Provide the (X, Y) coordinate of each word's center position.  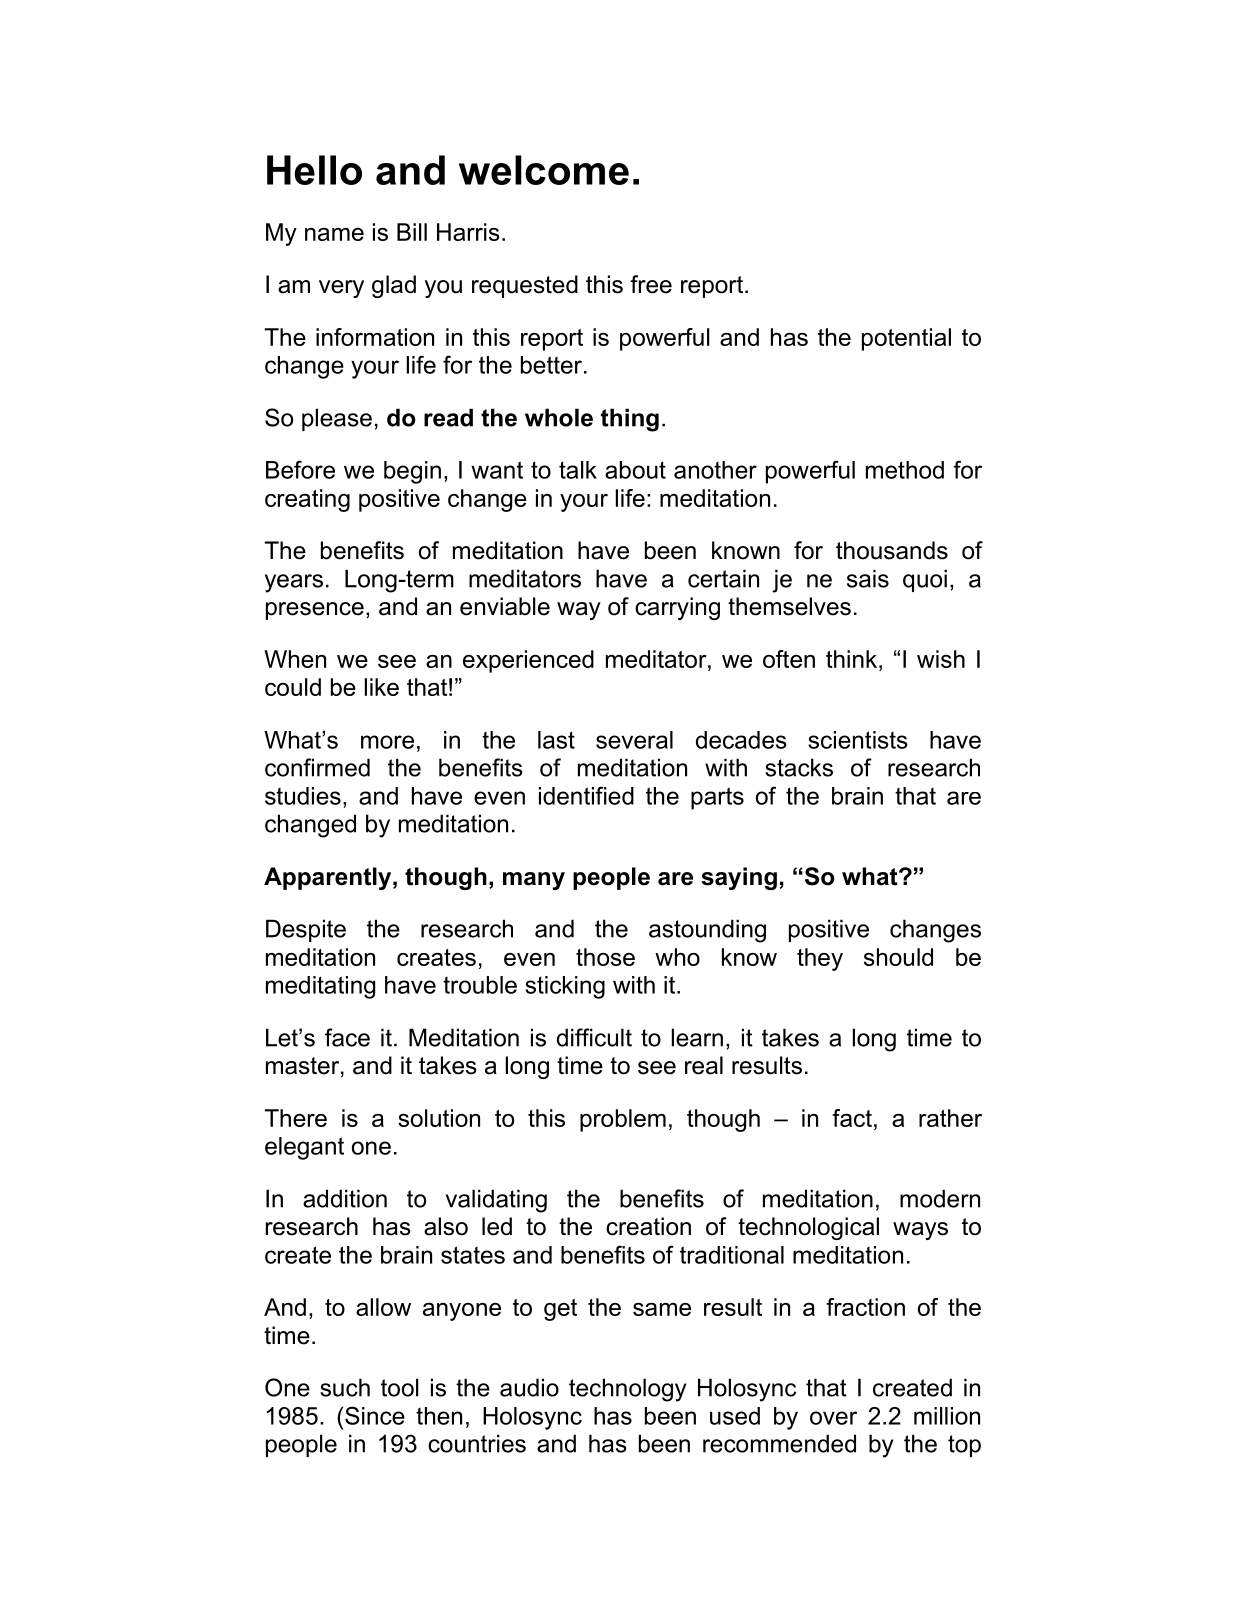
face (347, 1037)
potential (906, 339)
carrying (677, 608)
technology (627, 1390)
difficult (594, 1037)
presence (315, 611)
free (651, 284)
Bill (412, 232)
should (898, 957)
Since (375, 1415)
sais (868, 578)
